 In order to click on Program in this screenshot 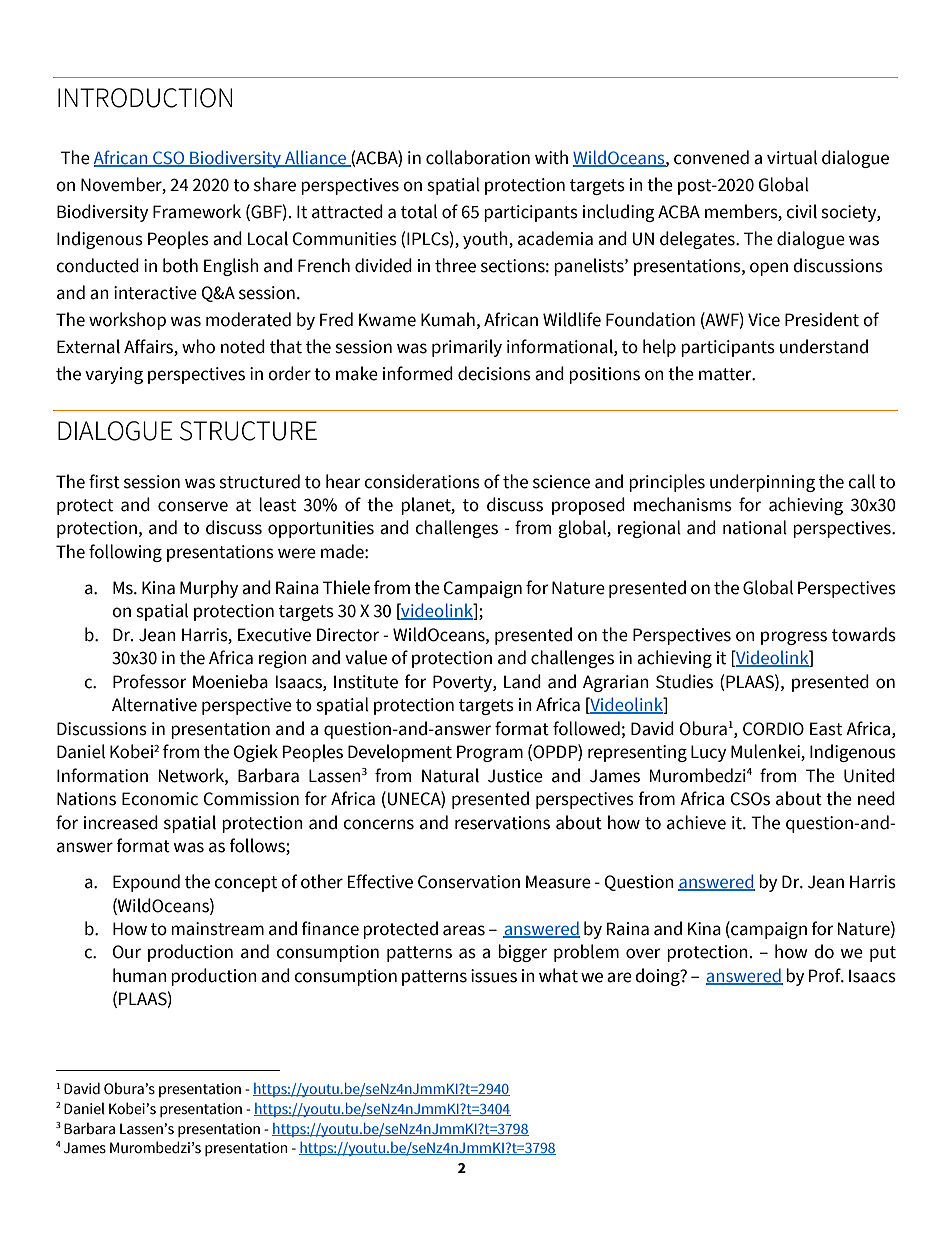, I will do `click(490, 753)`.
